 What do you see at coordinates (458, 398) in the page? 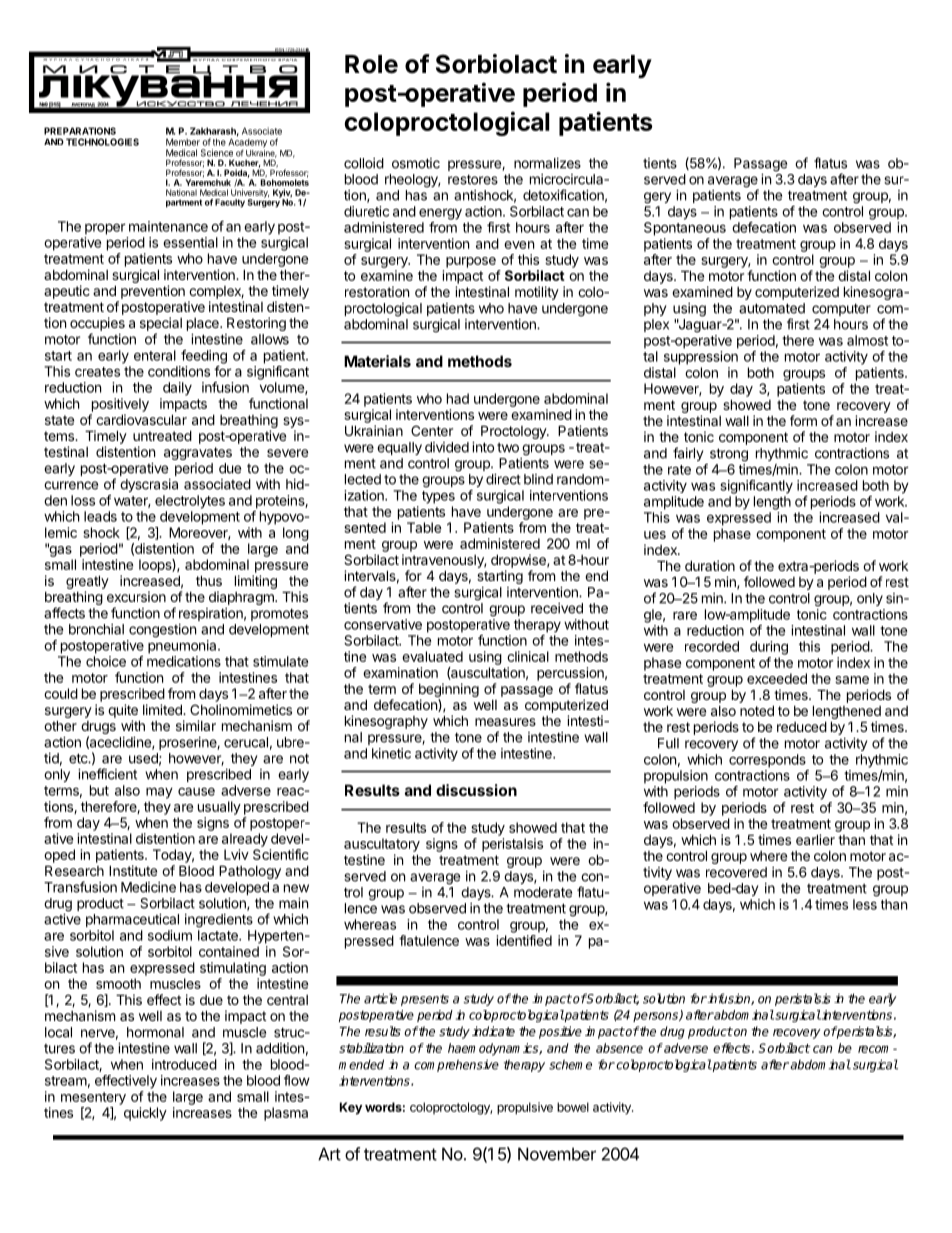
I see `had` at bounding box center [458, 398].
